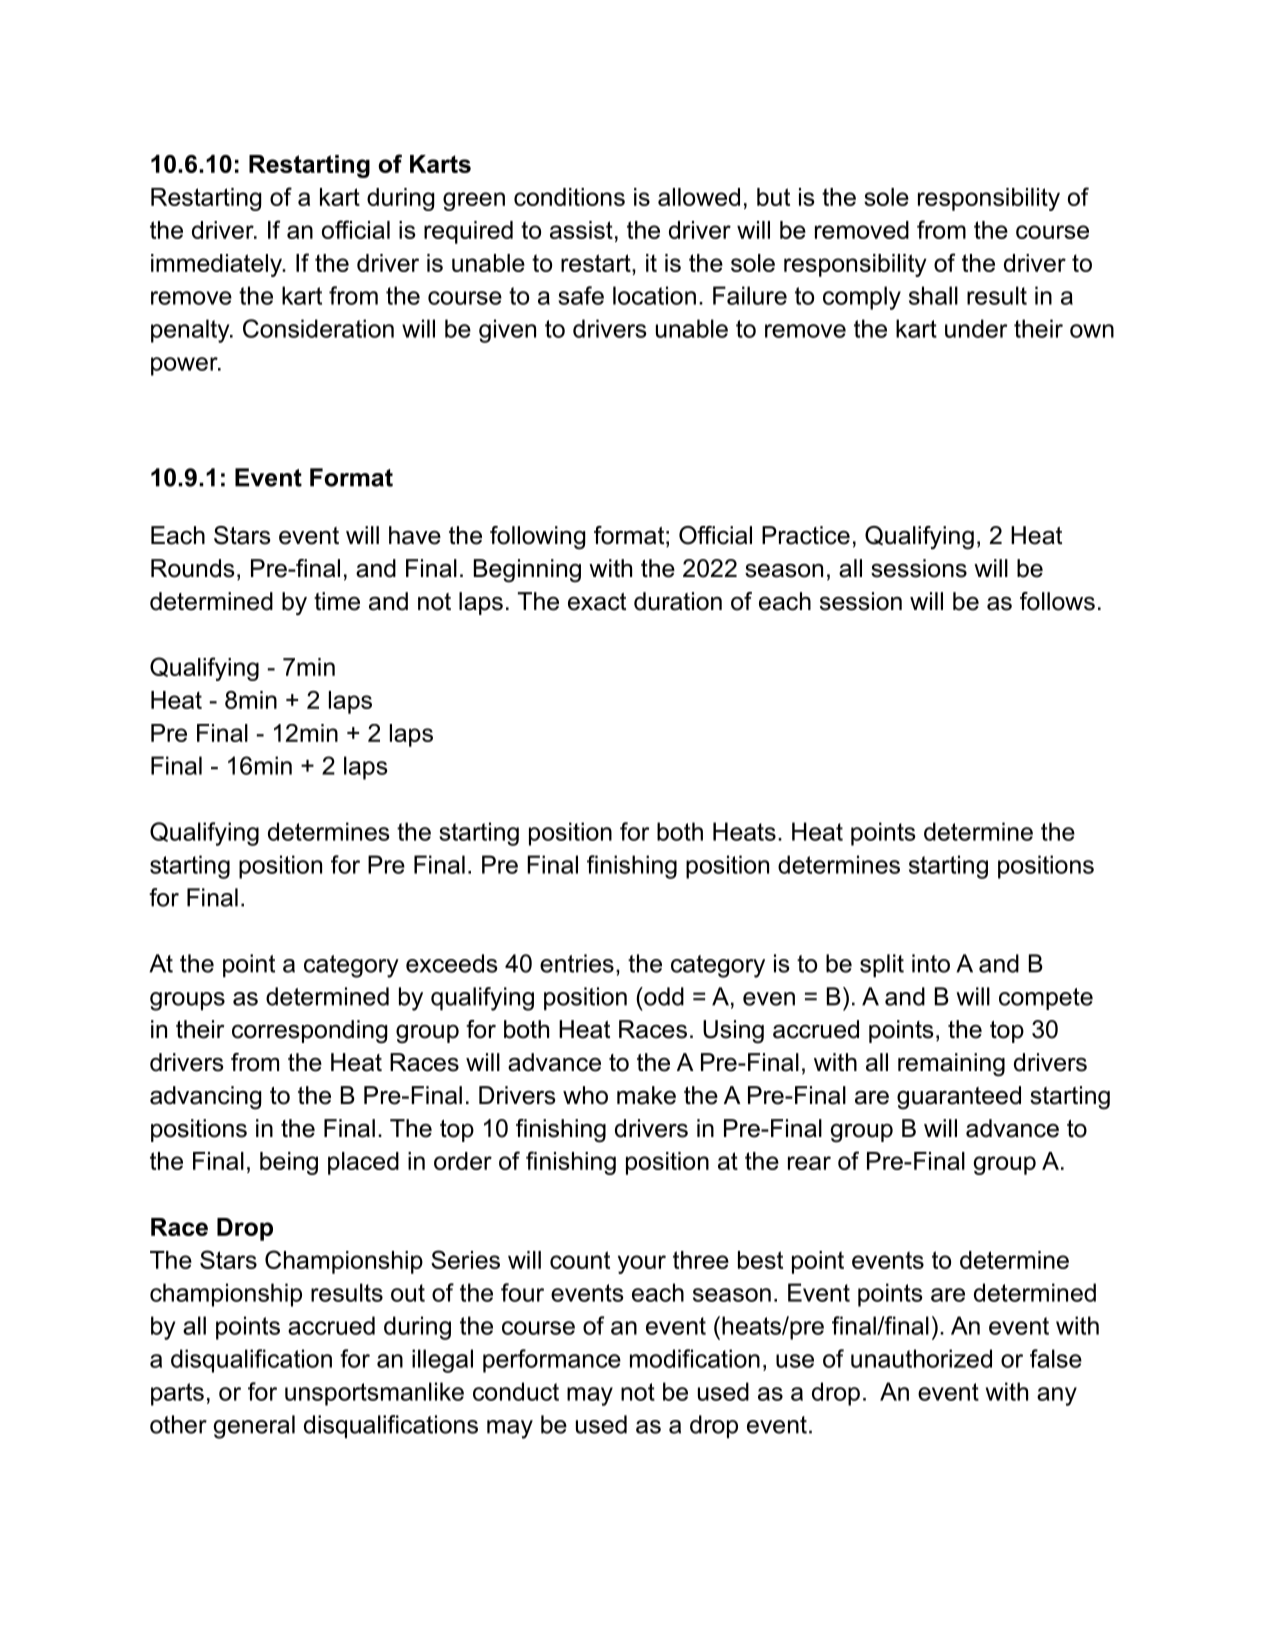  Describe the element at coordinates (663, 996) in the screenshot. I see `odd` at that location.
